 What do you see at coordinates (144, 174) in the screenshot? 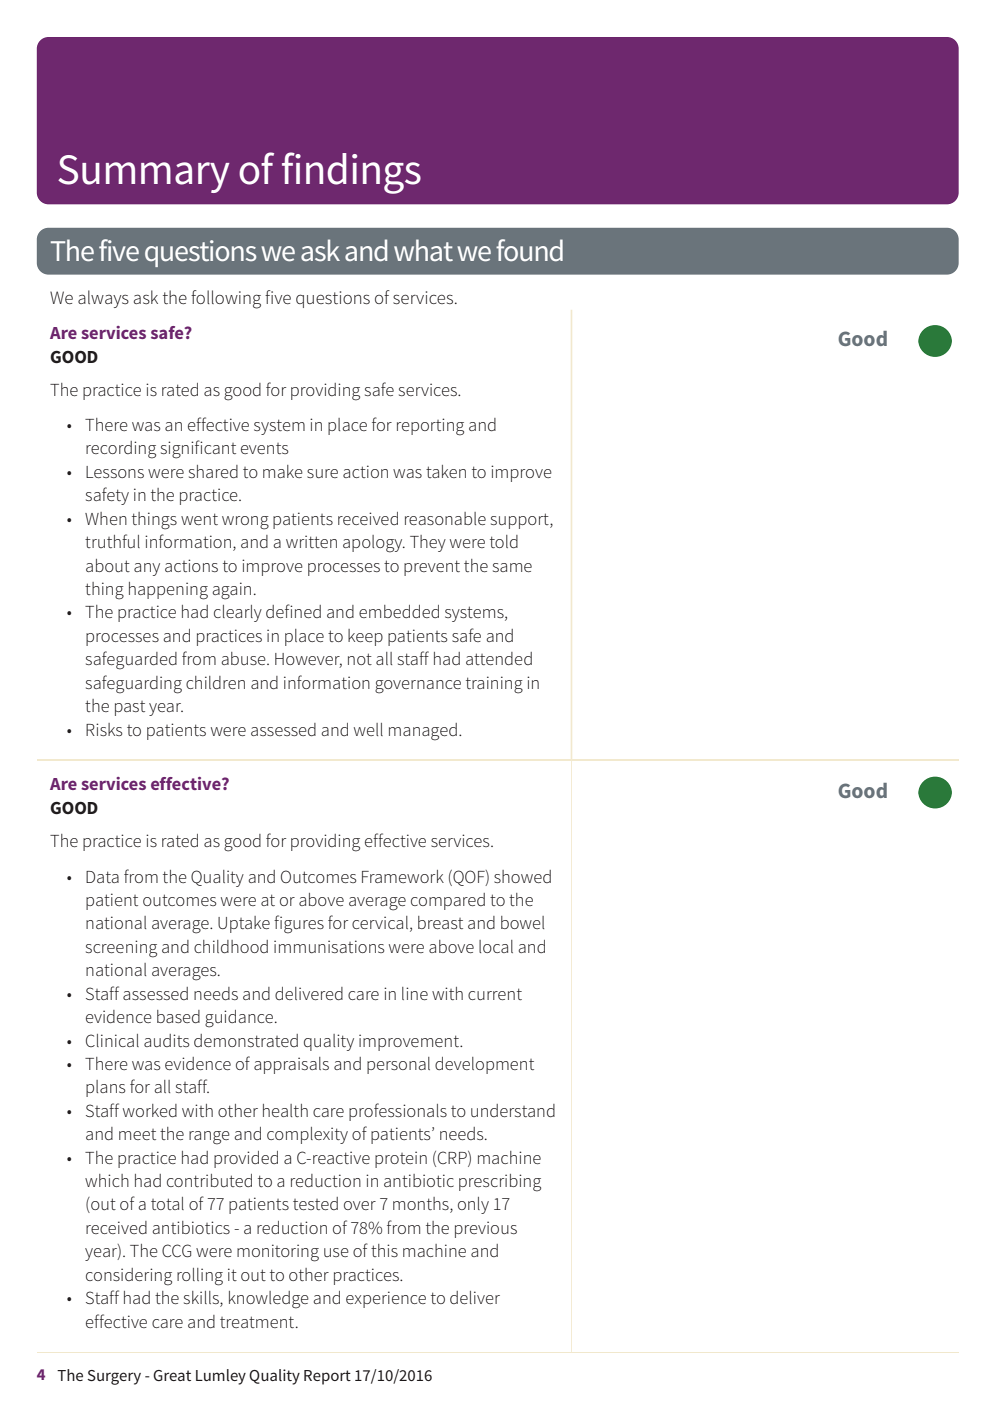
I see `Summary` at bounding box center [144, 174].
